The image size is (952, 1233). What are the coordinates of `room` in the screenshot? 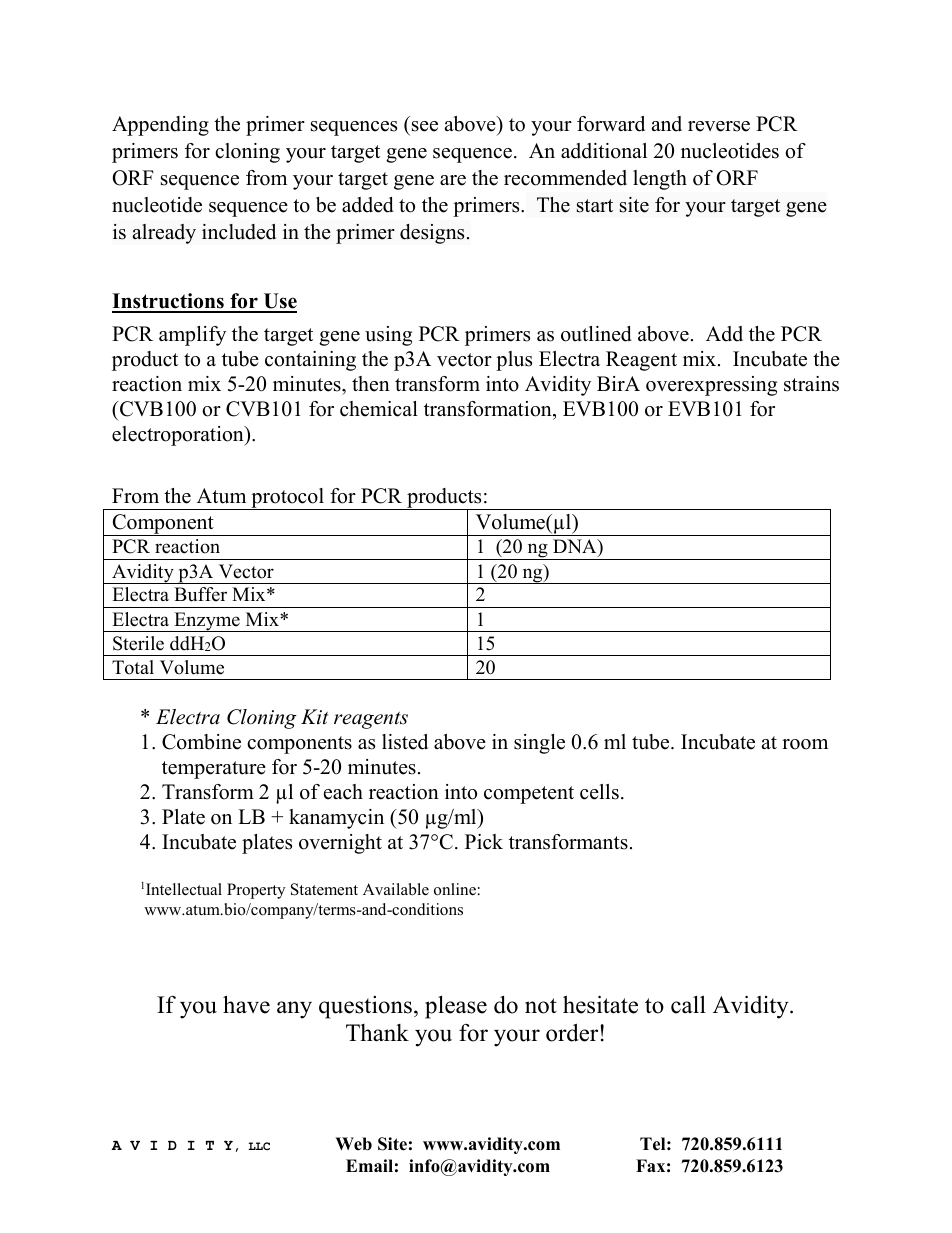 It's located at (805, 744).
